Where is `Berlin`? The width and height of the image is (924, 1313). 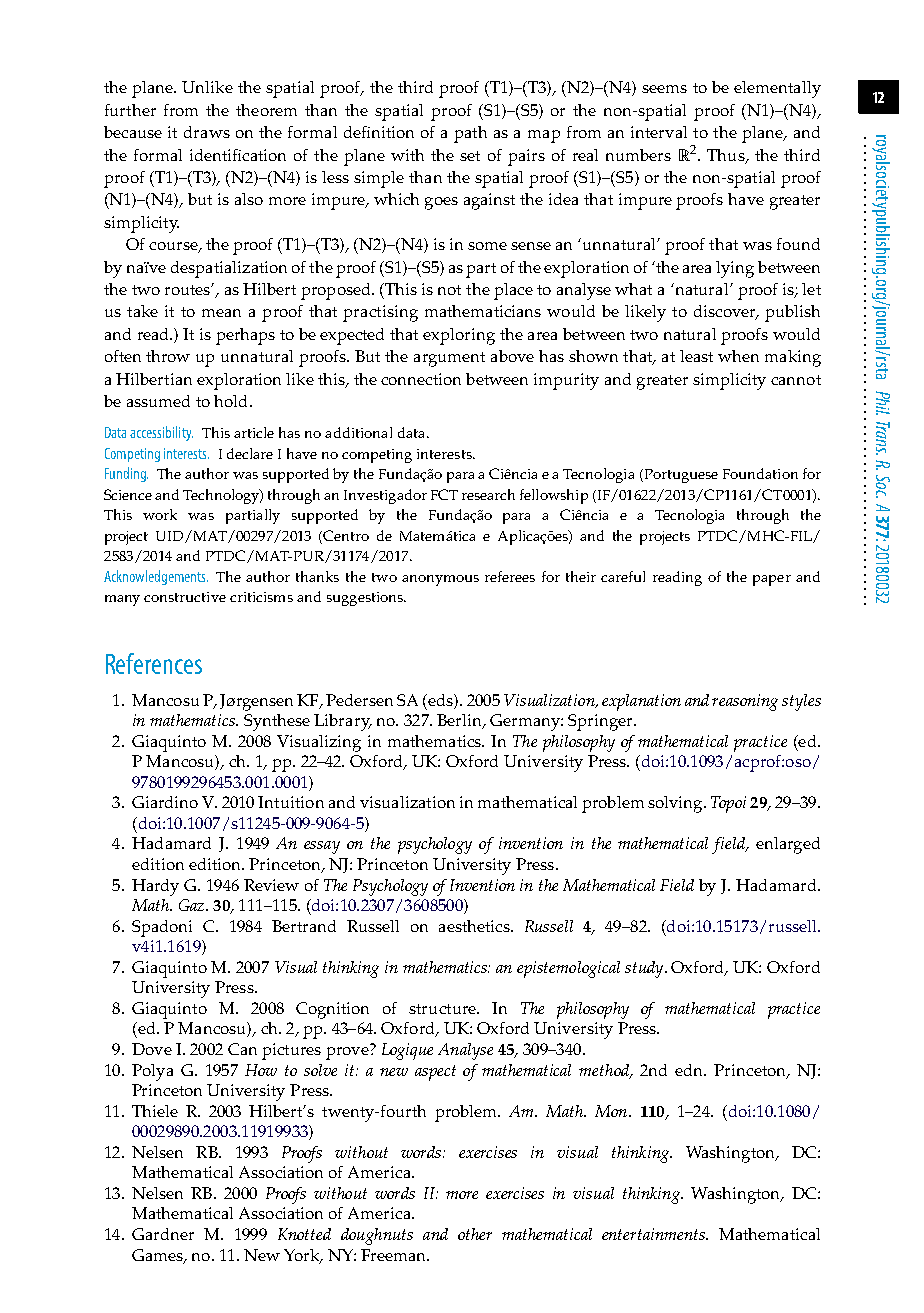
Berlin is located at coordinates (460, 721).
